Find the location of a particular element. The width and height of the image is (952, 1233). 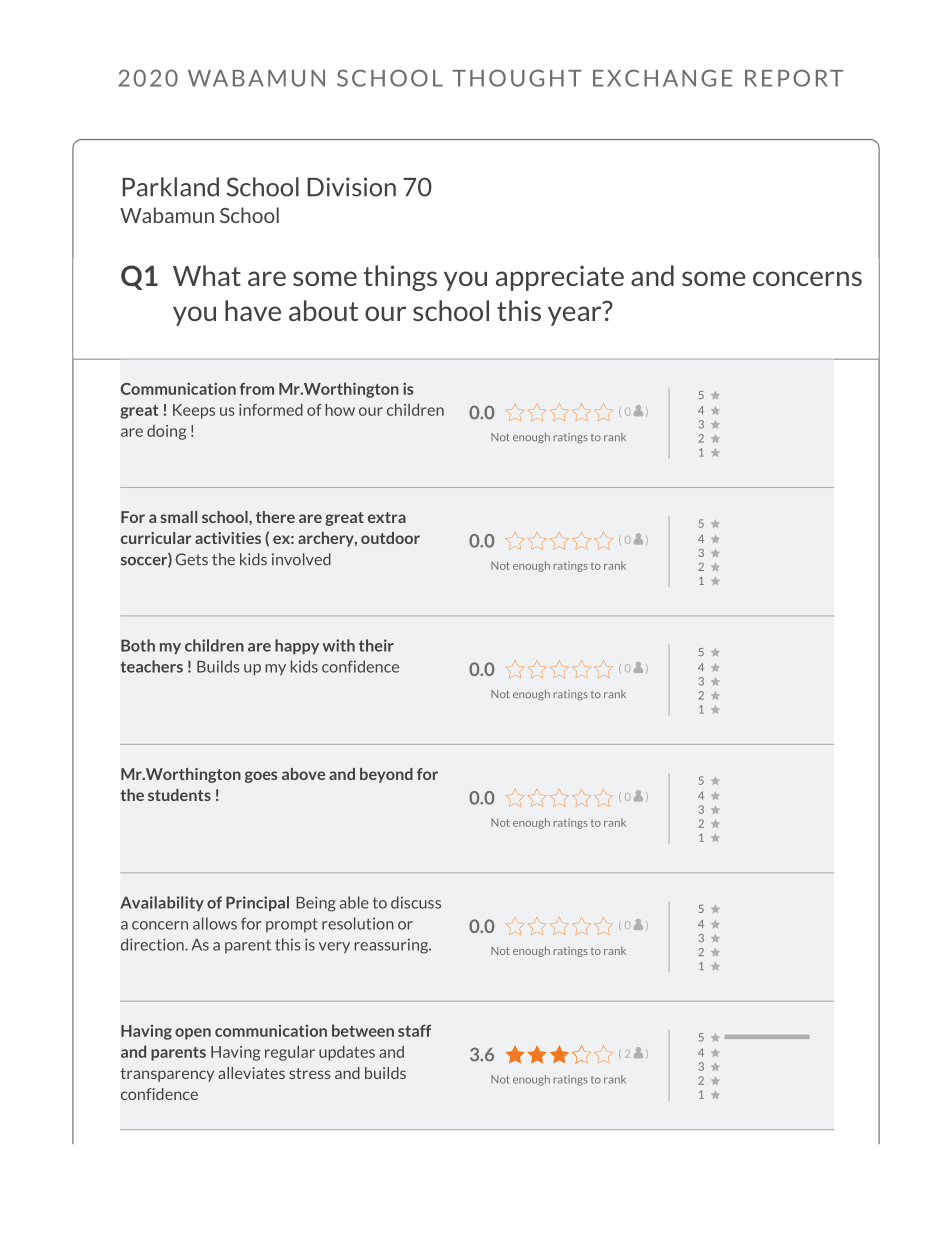

Parkland is located at coordinates (171, 187).
